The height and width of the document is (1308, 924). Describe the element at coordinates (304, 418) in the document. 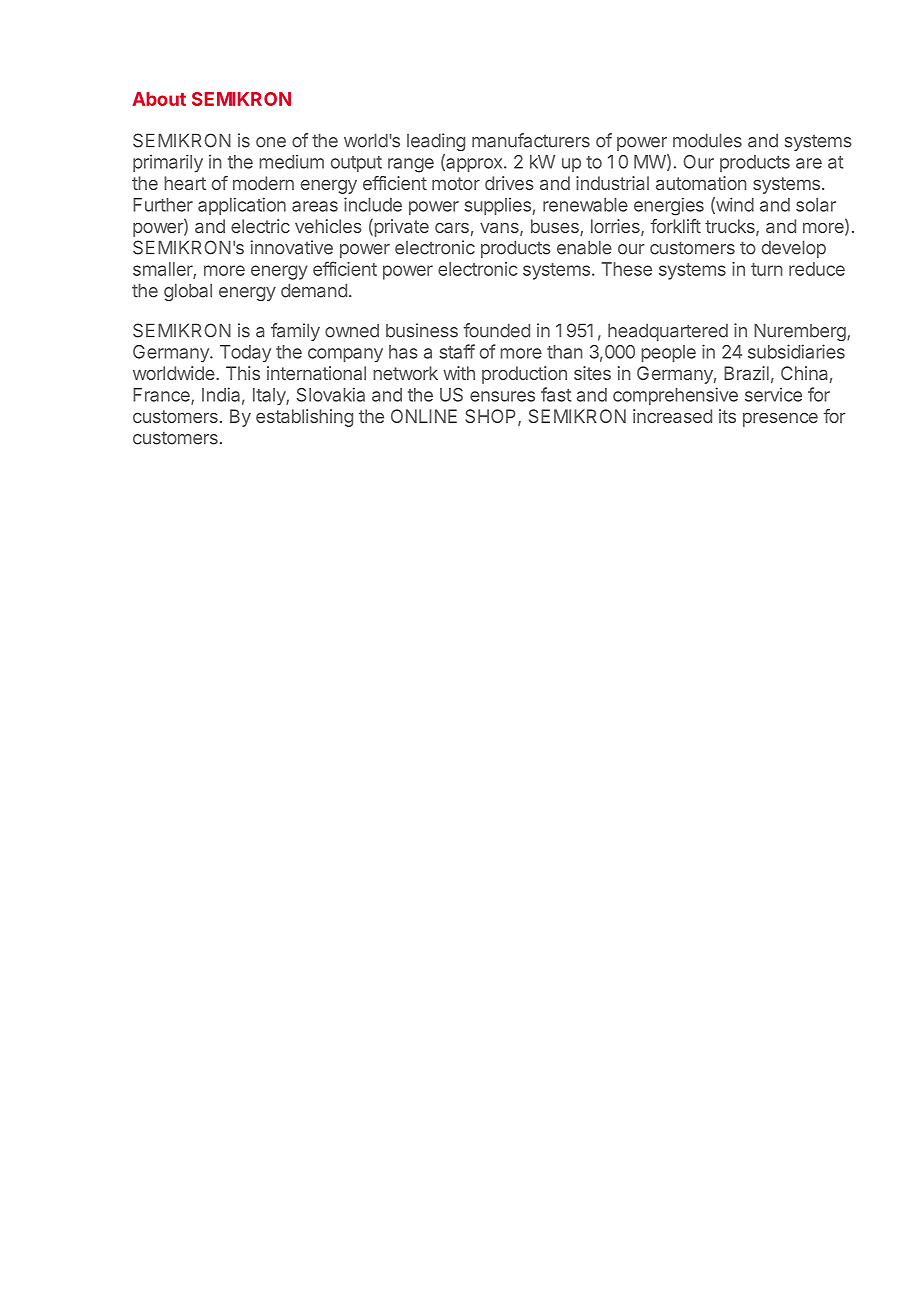

I see `establishing` at that location.
